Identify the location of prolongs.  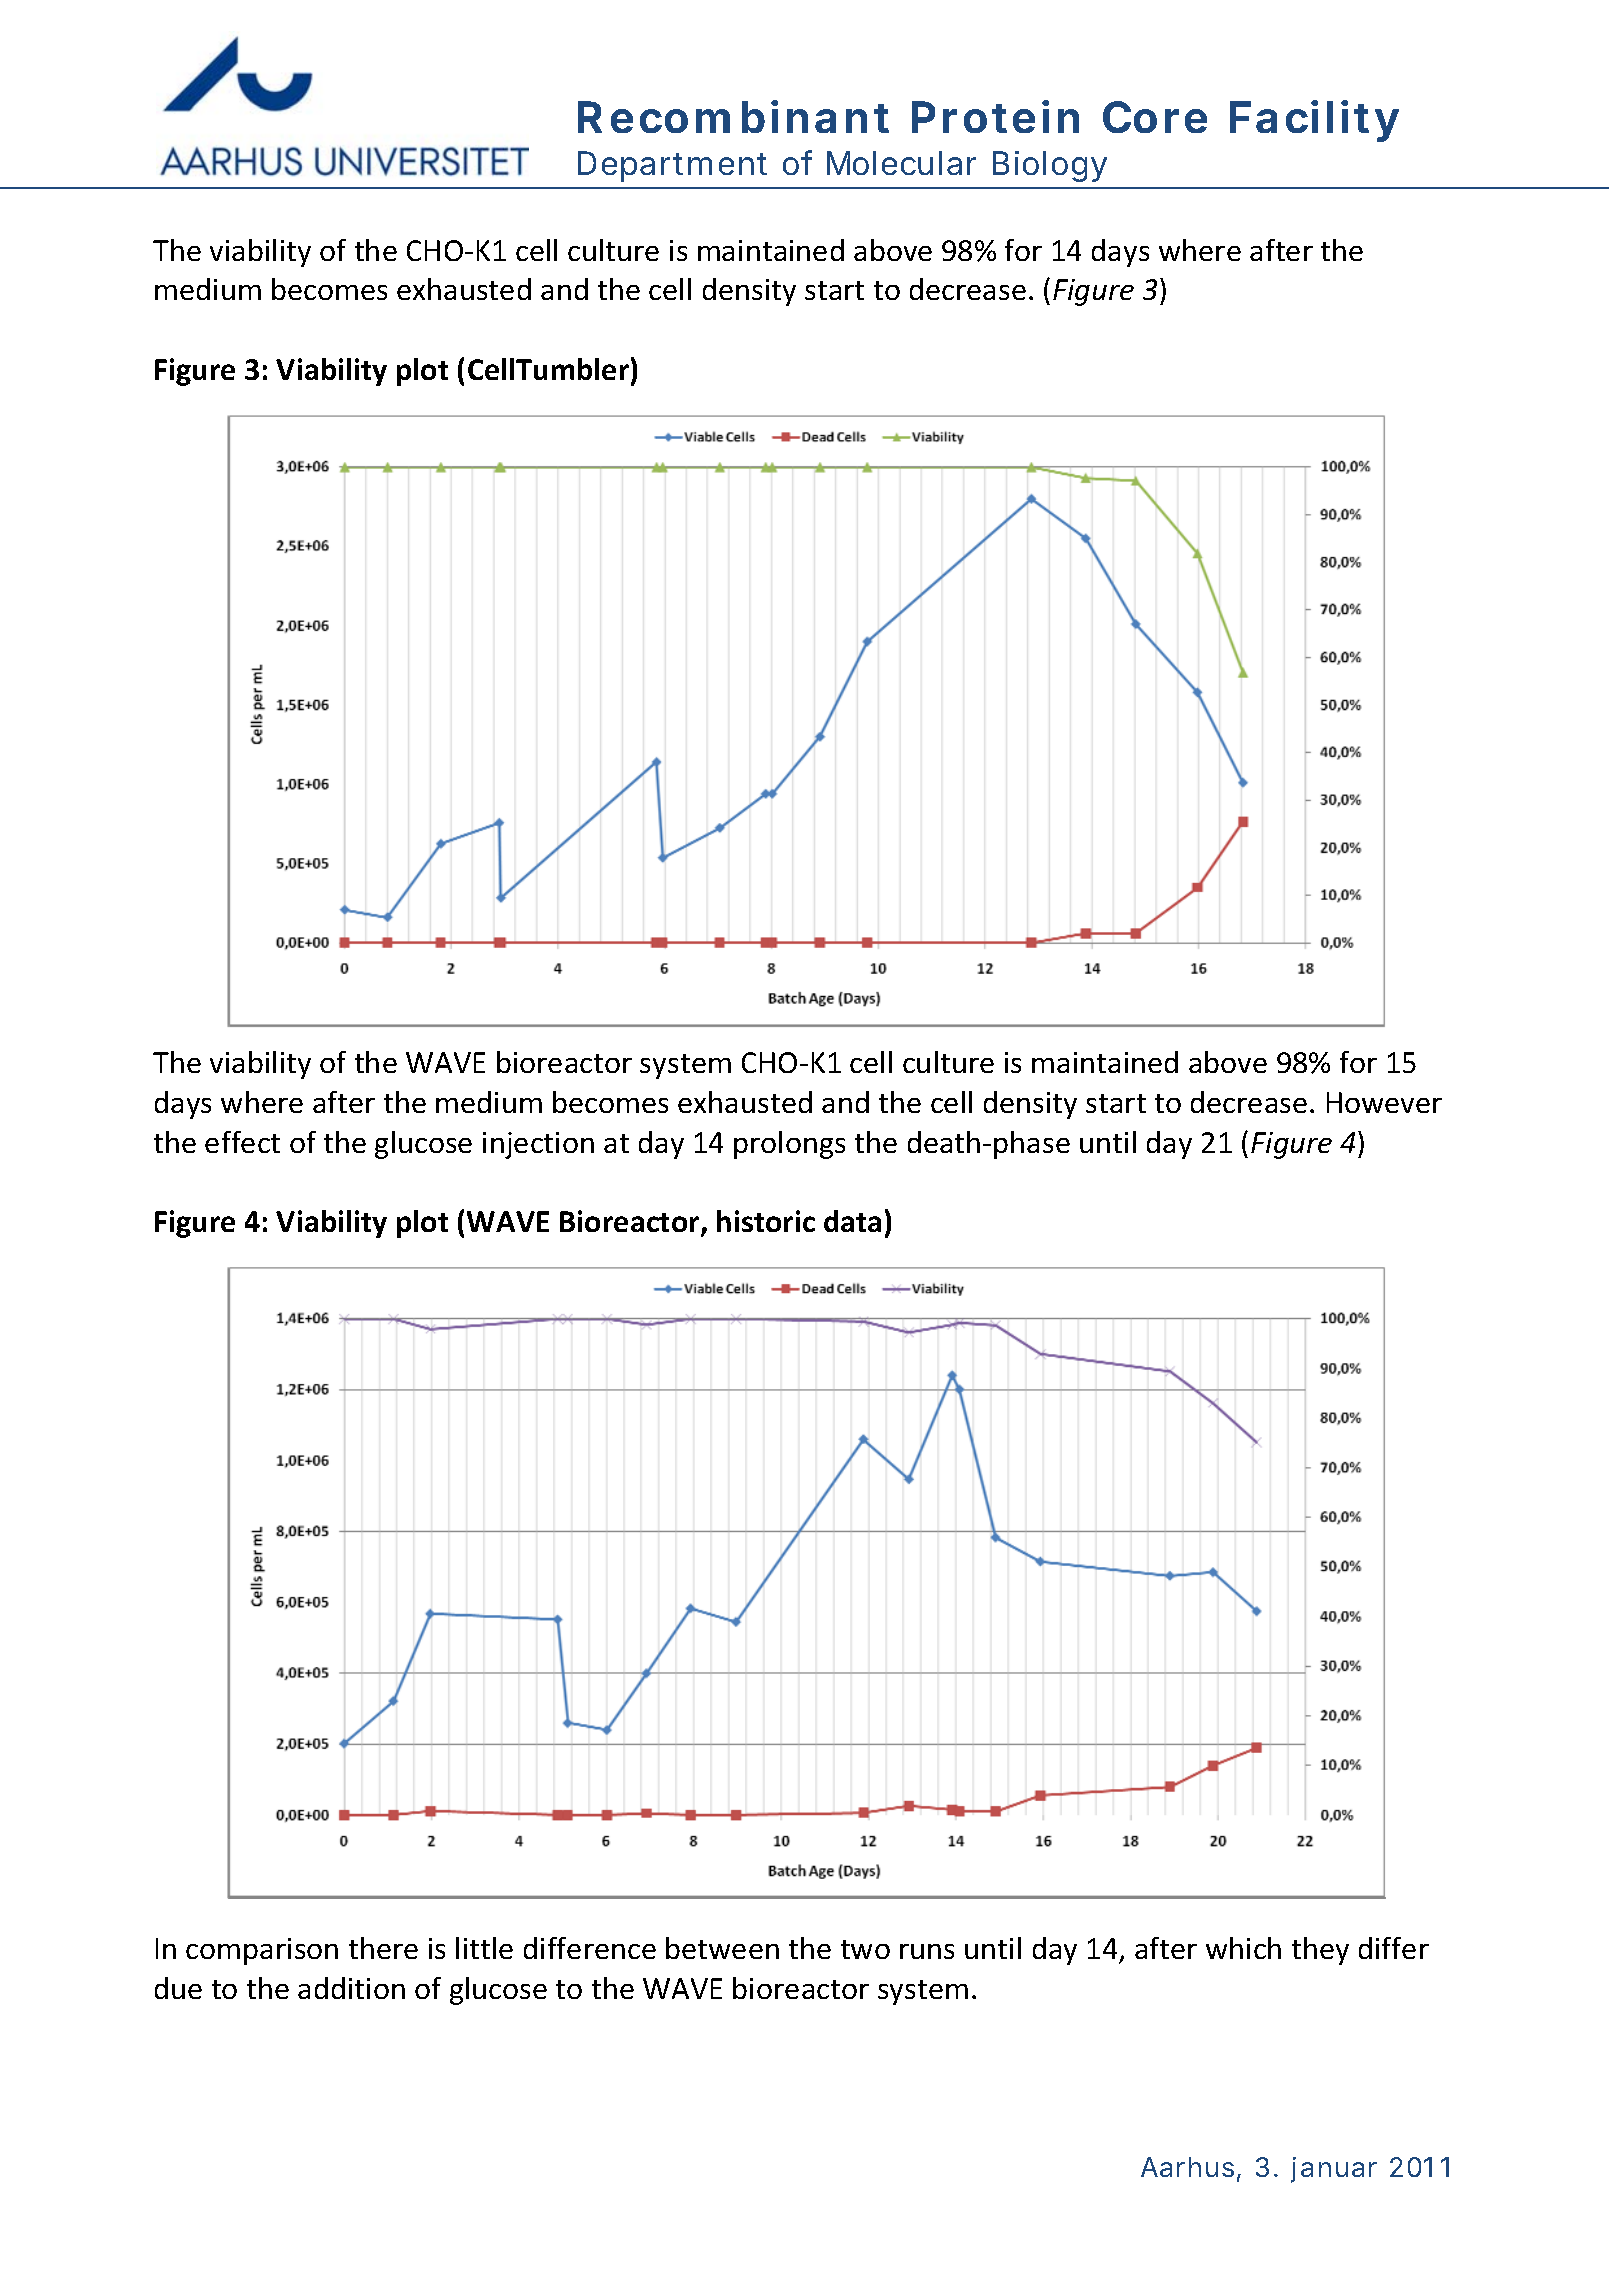
(789, 1145).
